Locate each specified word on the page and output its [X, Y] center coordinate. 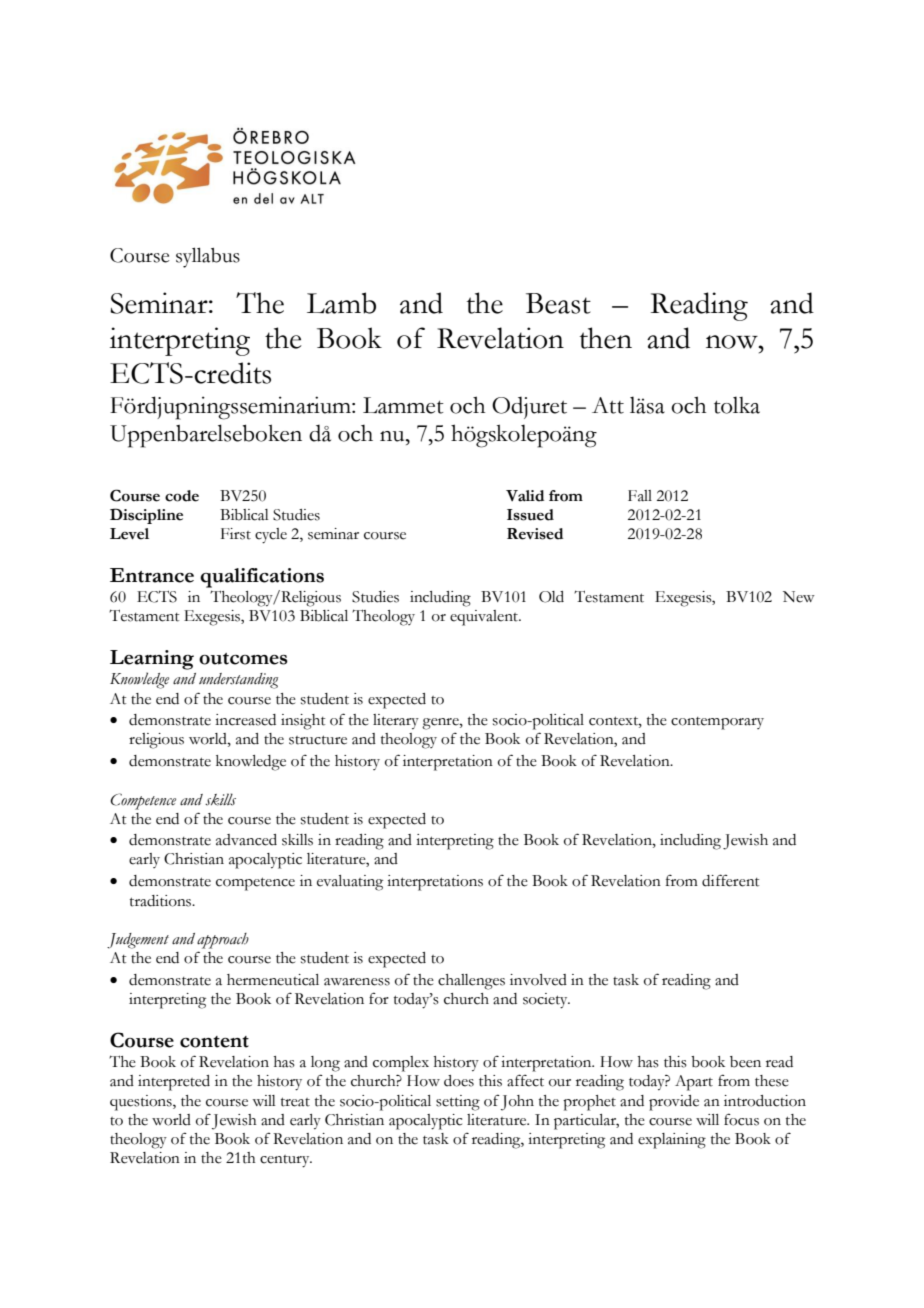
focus [741, 1119]
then [606, 338]
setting [458, 1103]
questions [142, 1103]
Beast [558, 303]
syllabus [208, 257]
